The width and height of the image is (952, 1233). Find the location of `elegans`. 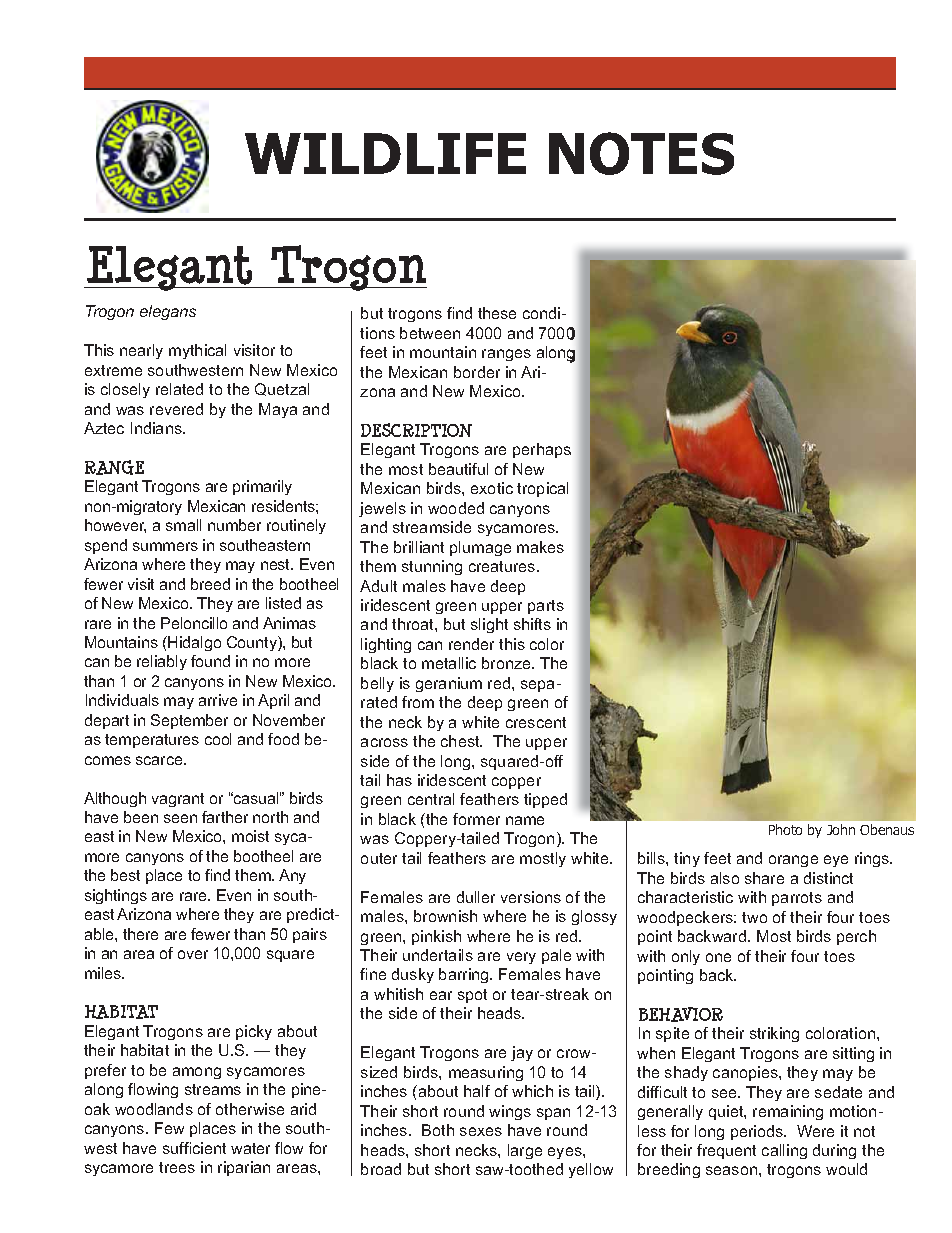

elegans is located at coordinates (168, 312).
